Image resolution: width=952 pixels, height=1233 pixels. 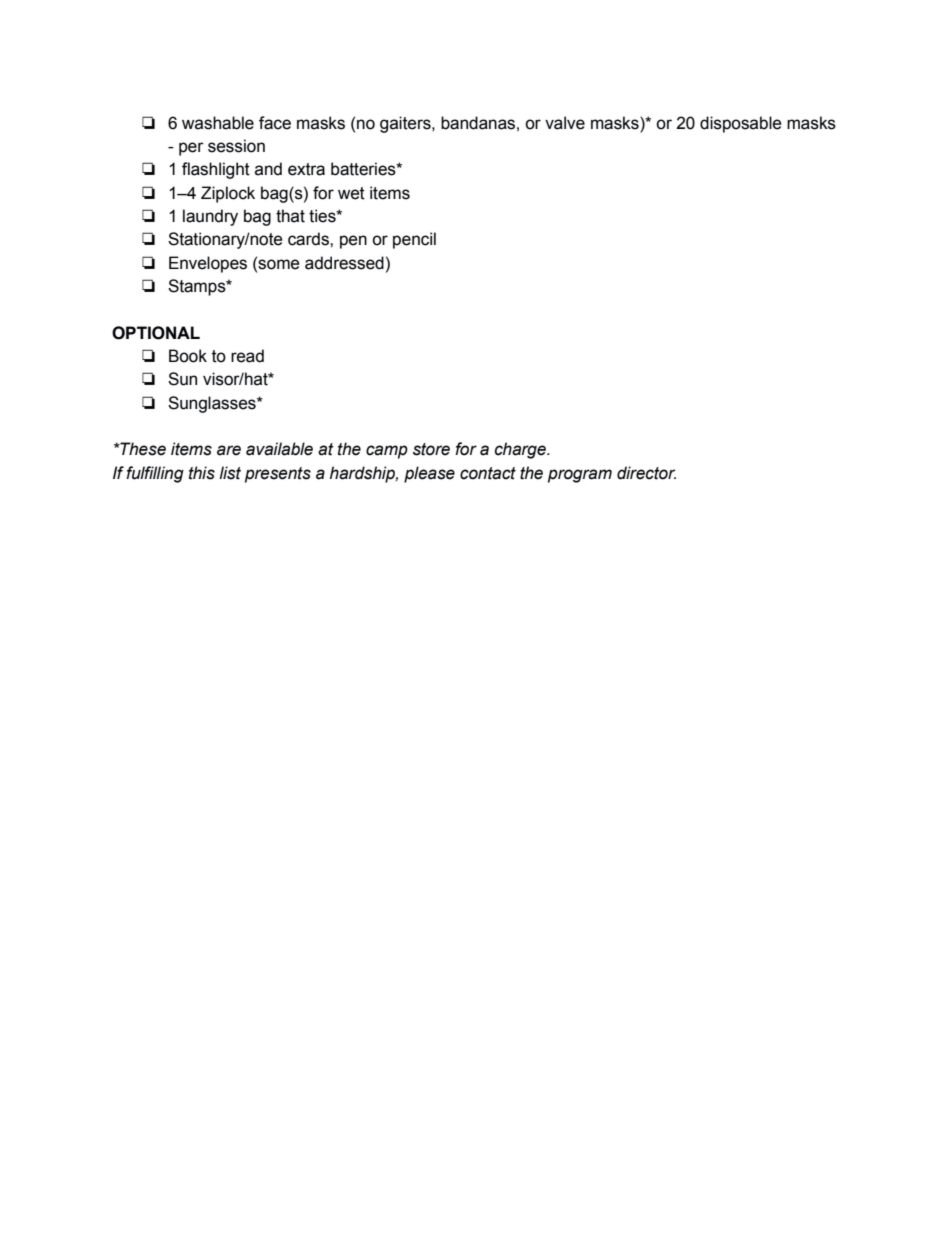 What do you see at coordinates (741, 124) in the document?
I see `disposable` at bounding box center [741, 124].
